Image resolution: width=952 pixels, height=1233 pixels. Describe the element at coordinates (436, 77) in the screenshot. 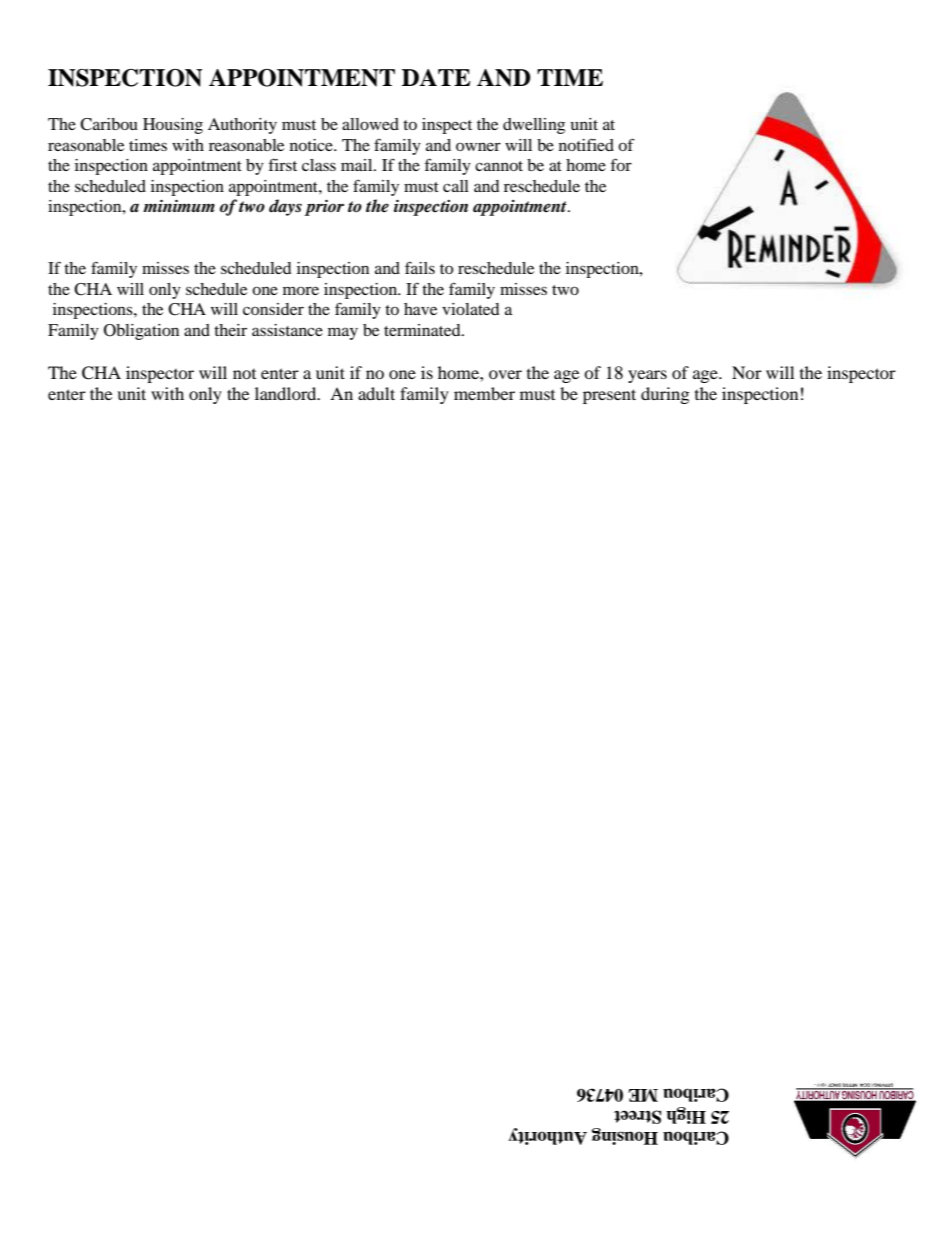

I see `DATE` at that location.
